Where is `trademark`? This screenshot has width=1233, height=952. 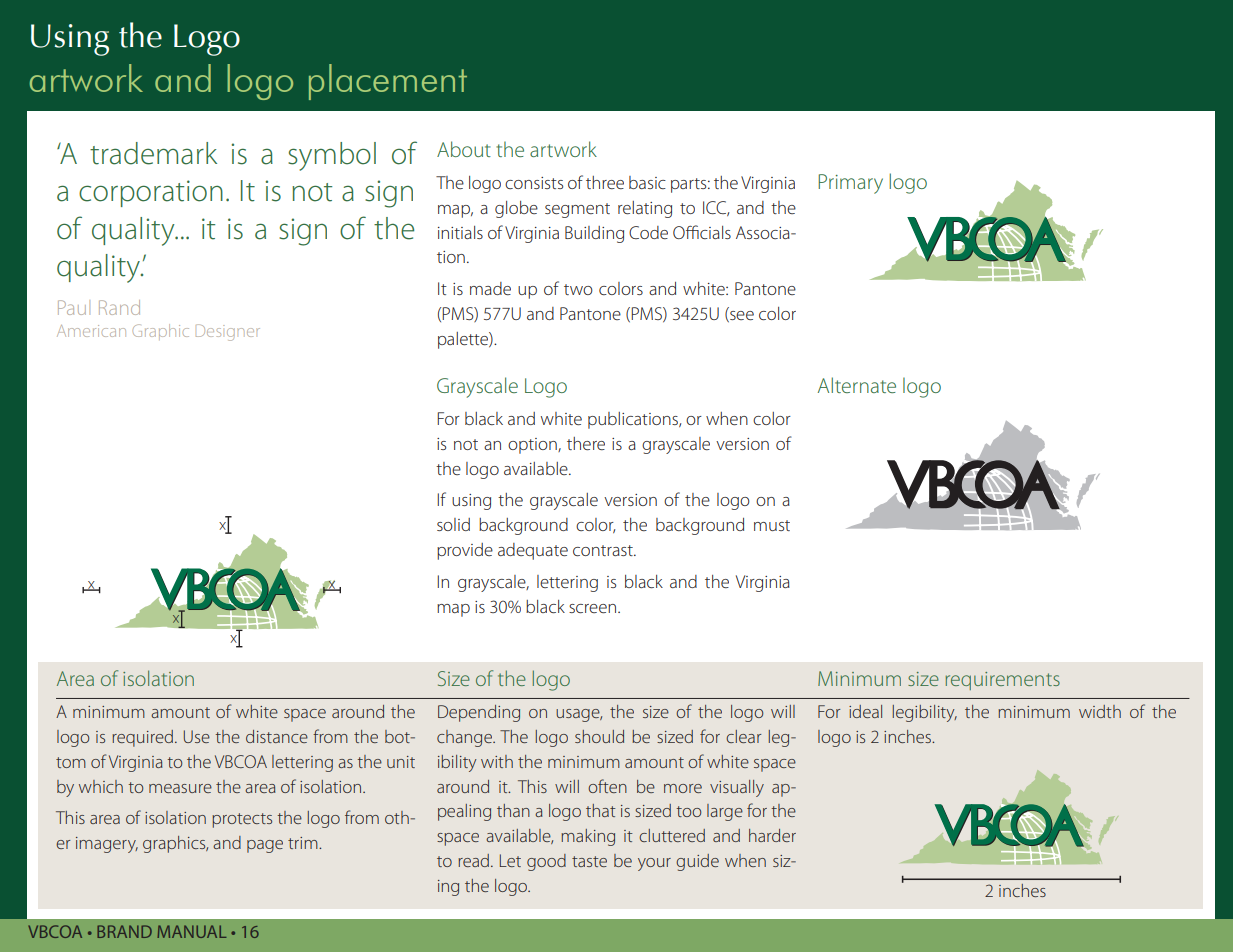
trademark is located at coordinates (153, 153).
